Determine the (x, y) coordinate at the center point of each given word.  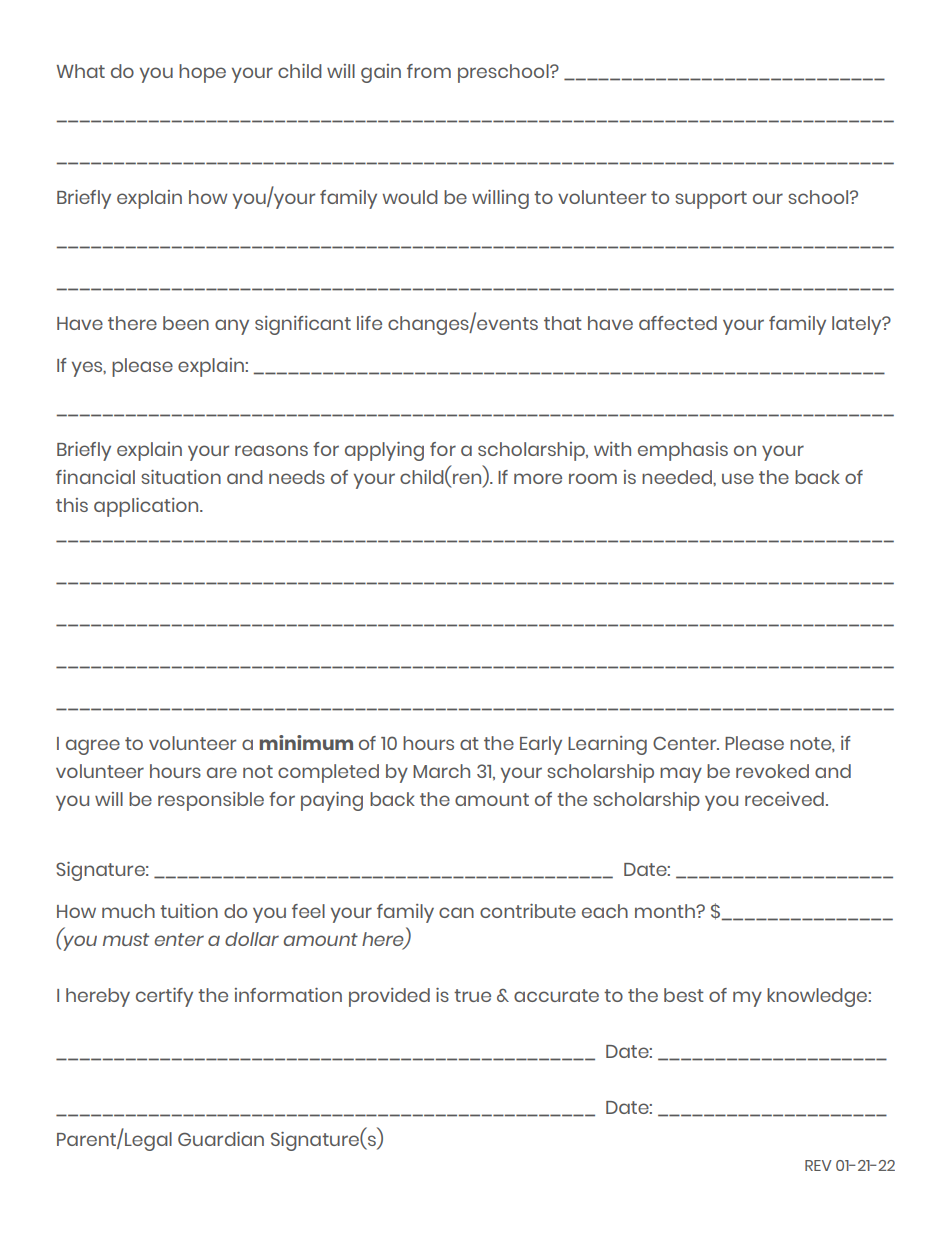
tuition (189, 911)
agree (93, 747)
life (369, 323)
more (538, 478)
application (147, 507)
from (429, 71)
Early (541, 745)
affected (678, 323)
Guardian (221, 1139)
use (738, 478)
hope (202, 73)
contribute (528, 911)
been (186, 323)
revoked (772, 771)
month (666, 911)
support (711, 200)
